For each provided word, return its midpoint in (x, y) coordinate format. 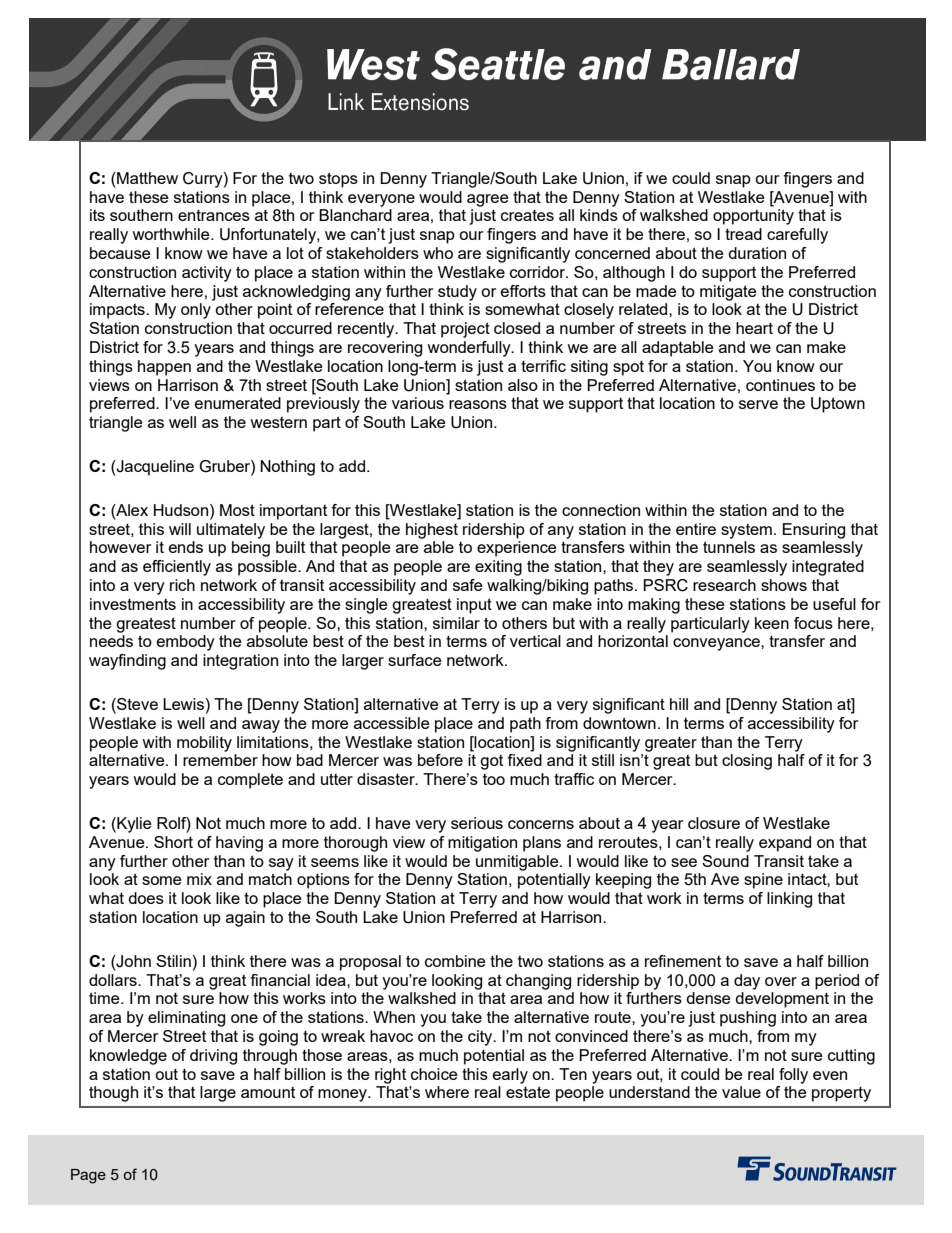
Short (173, 842)
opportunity (753, 217)
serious (477, 823)
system (746, 531)
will (180, 529)
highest (432, 531)
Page (88, 1176)
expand (785, 844)
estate (528, 1092)
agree (488, 200)
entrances (214, 215)
